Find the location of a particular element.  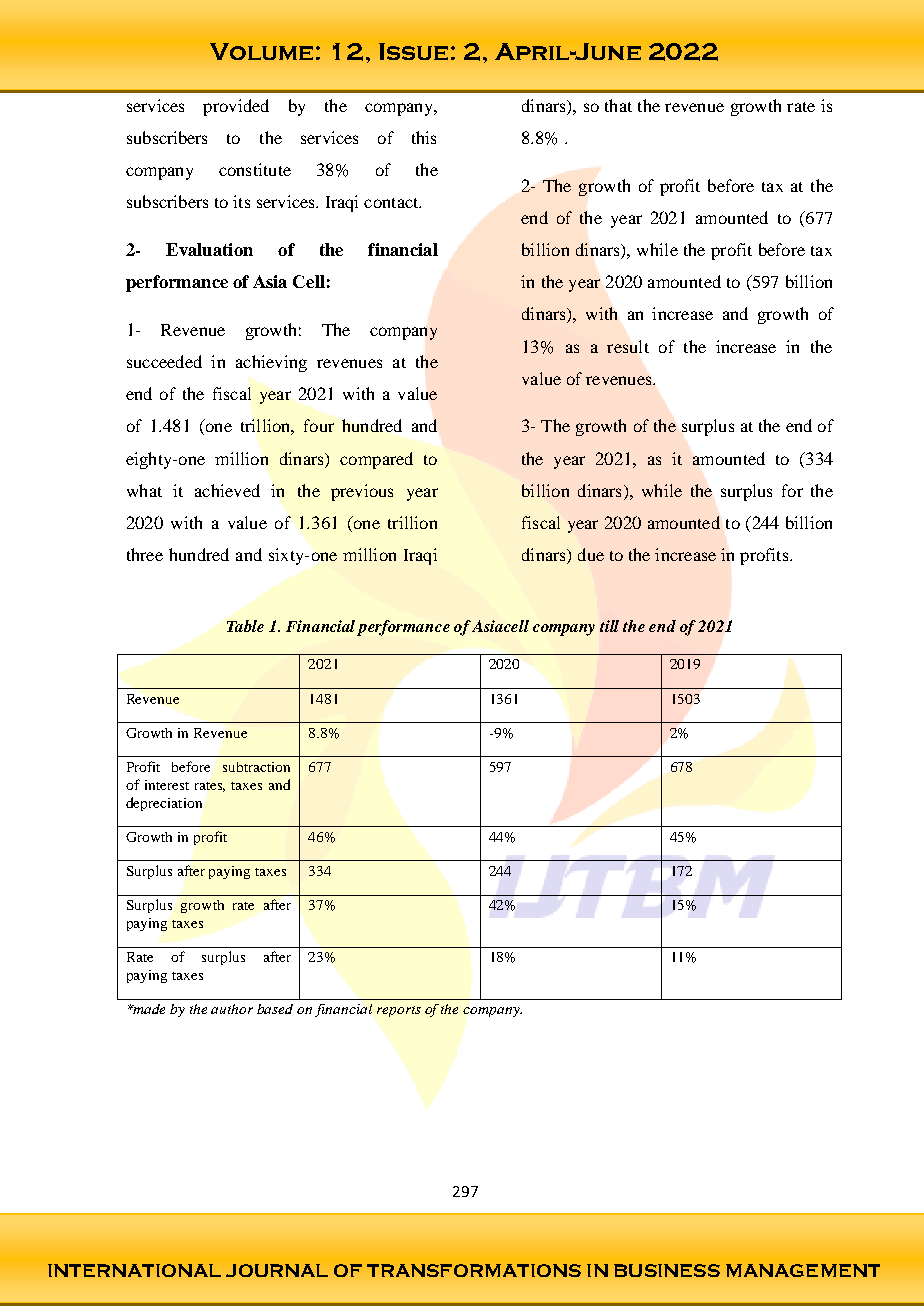

reports is located at coordinates (399, 1011).
